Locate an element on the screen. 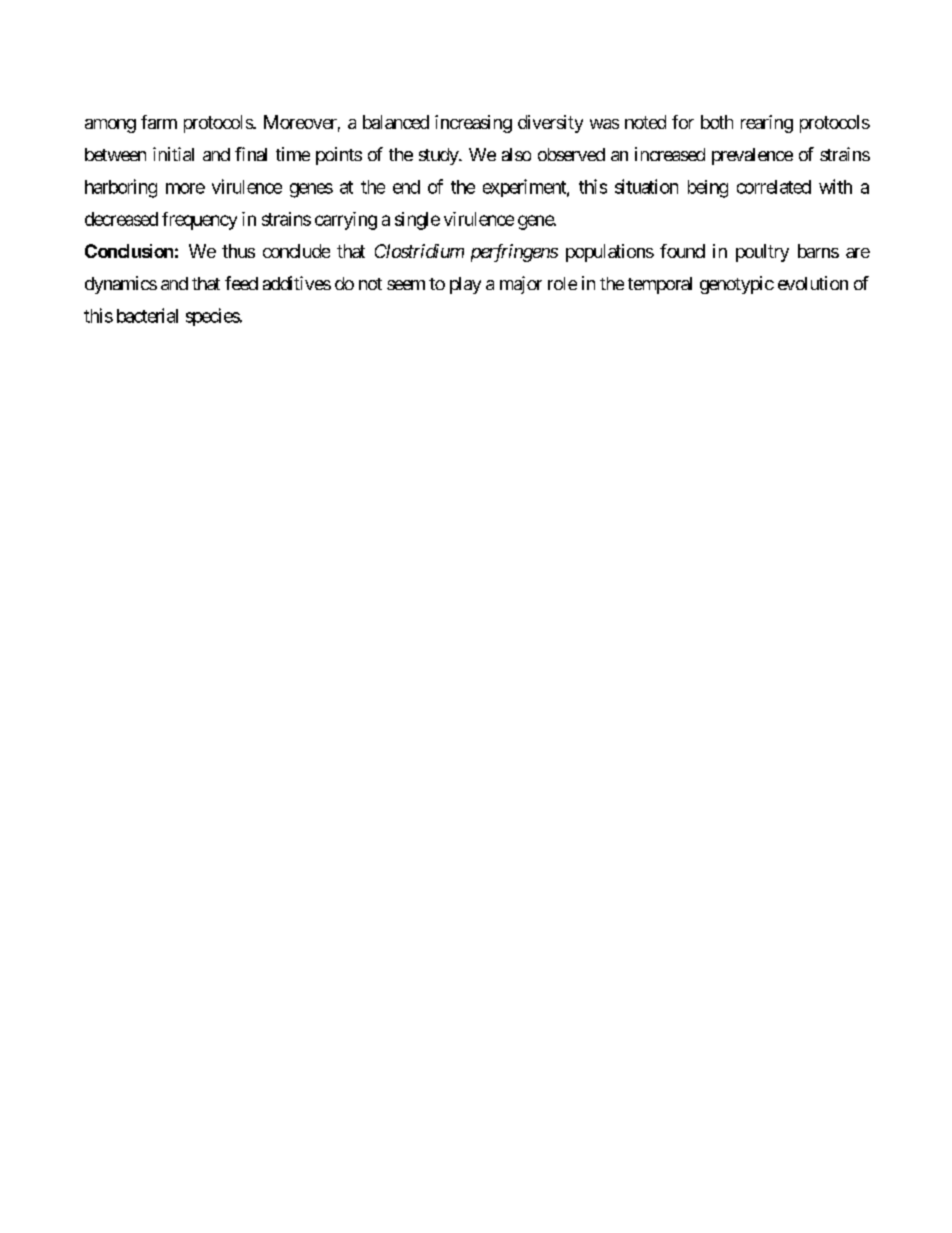 The height and width of the screenshot is (1233, 952). found is located at coordinates (682, 251).
